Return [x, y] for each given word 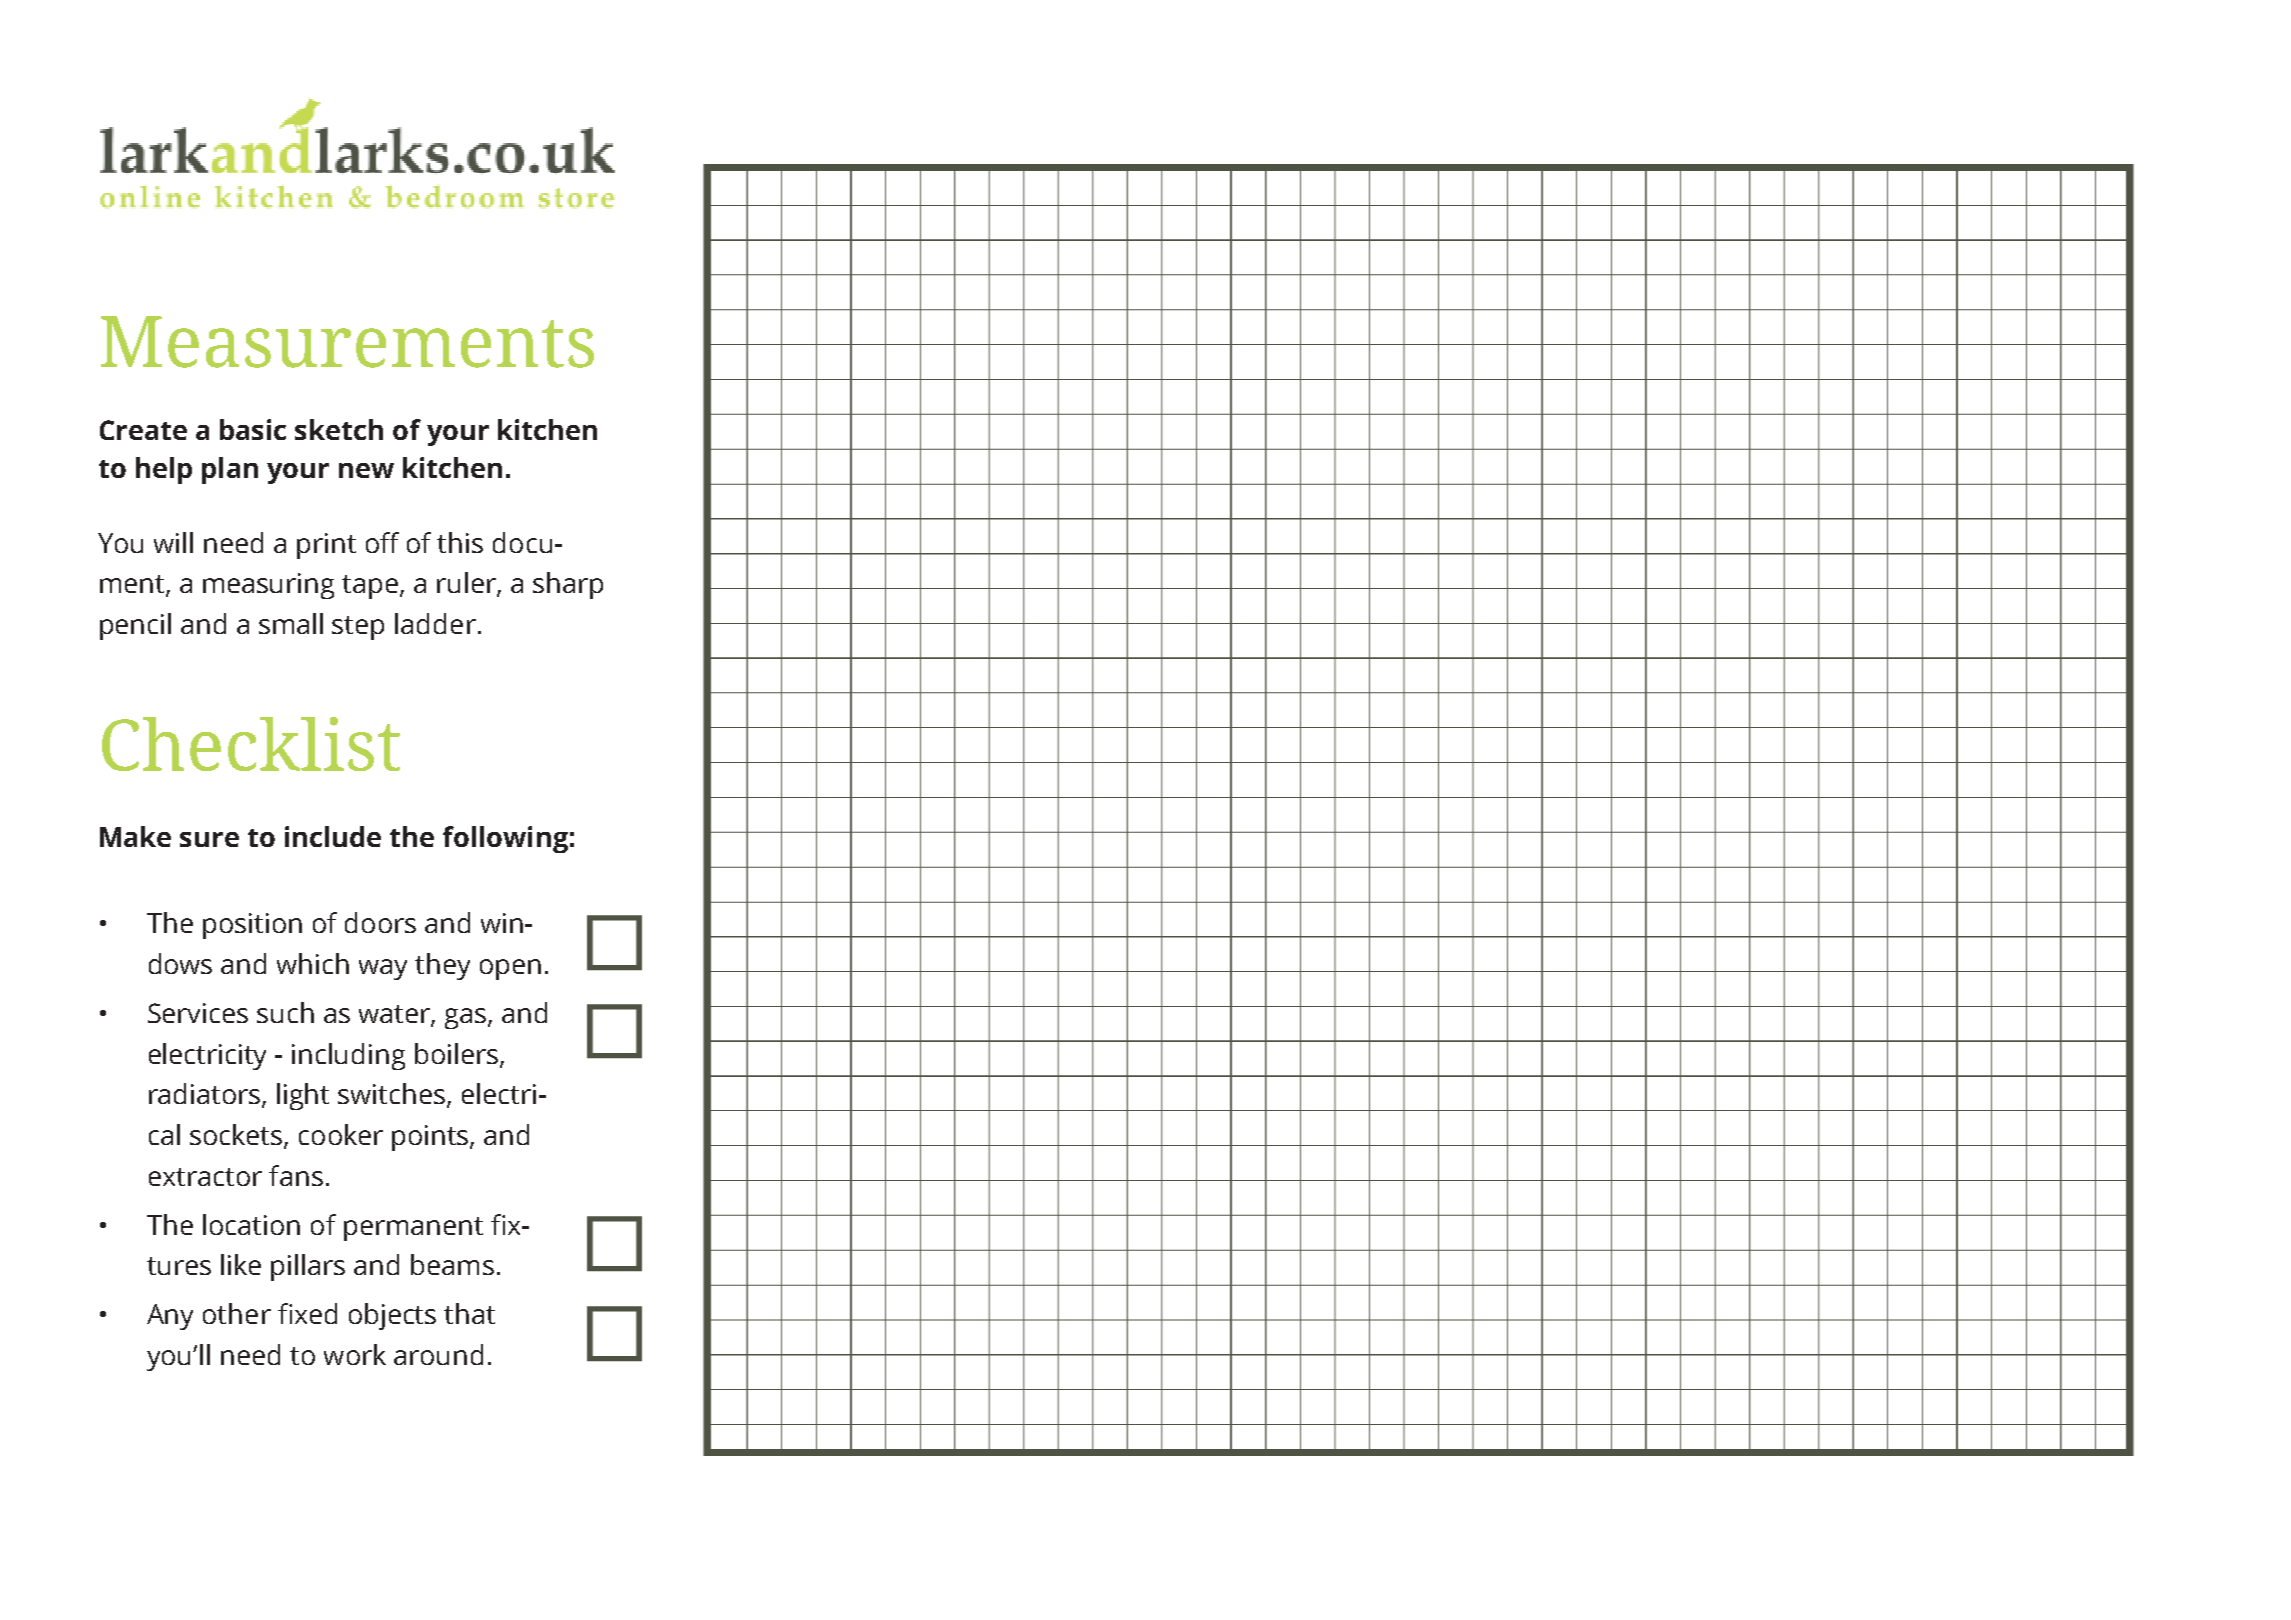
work [355, 1354]
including [348, 1056]
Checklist [251, 744]
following [505, 839]
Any [170, 1317]
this [460, 542]
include [333, 836]
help [164, 470]
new [366, 470]
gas [467, 1018]
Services [198, 1013]
